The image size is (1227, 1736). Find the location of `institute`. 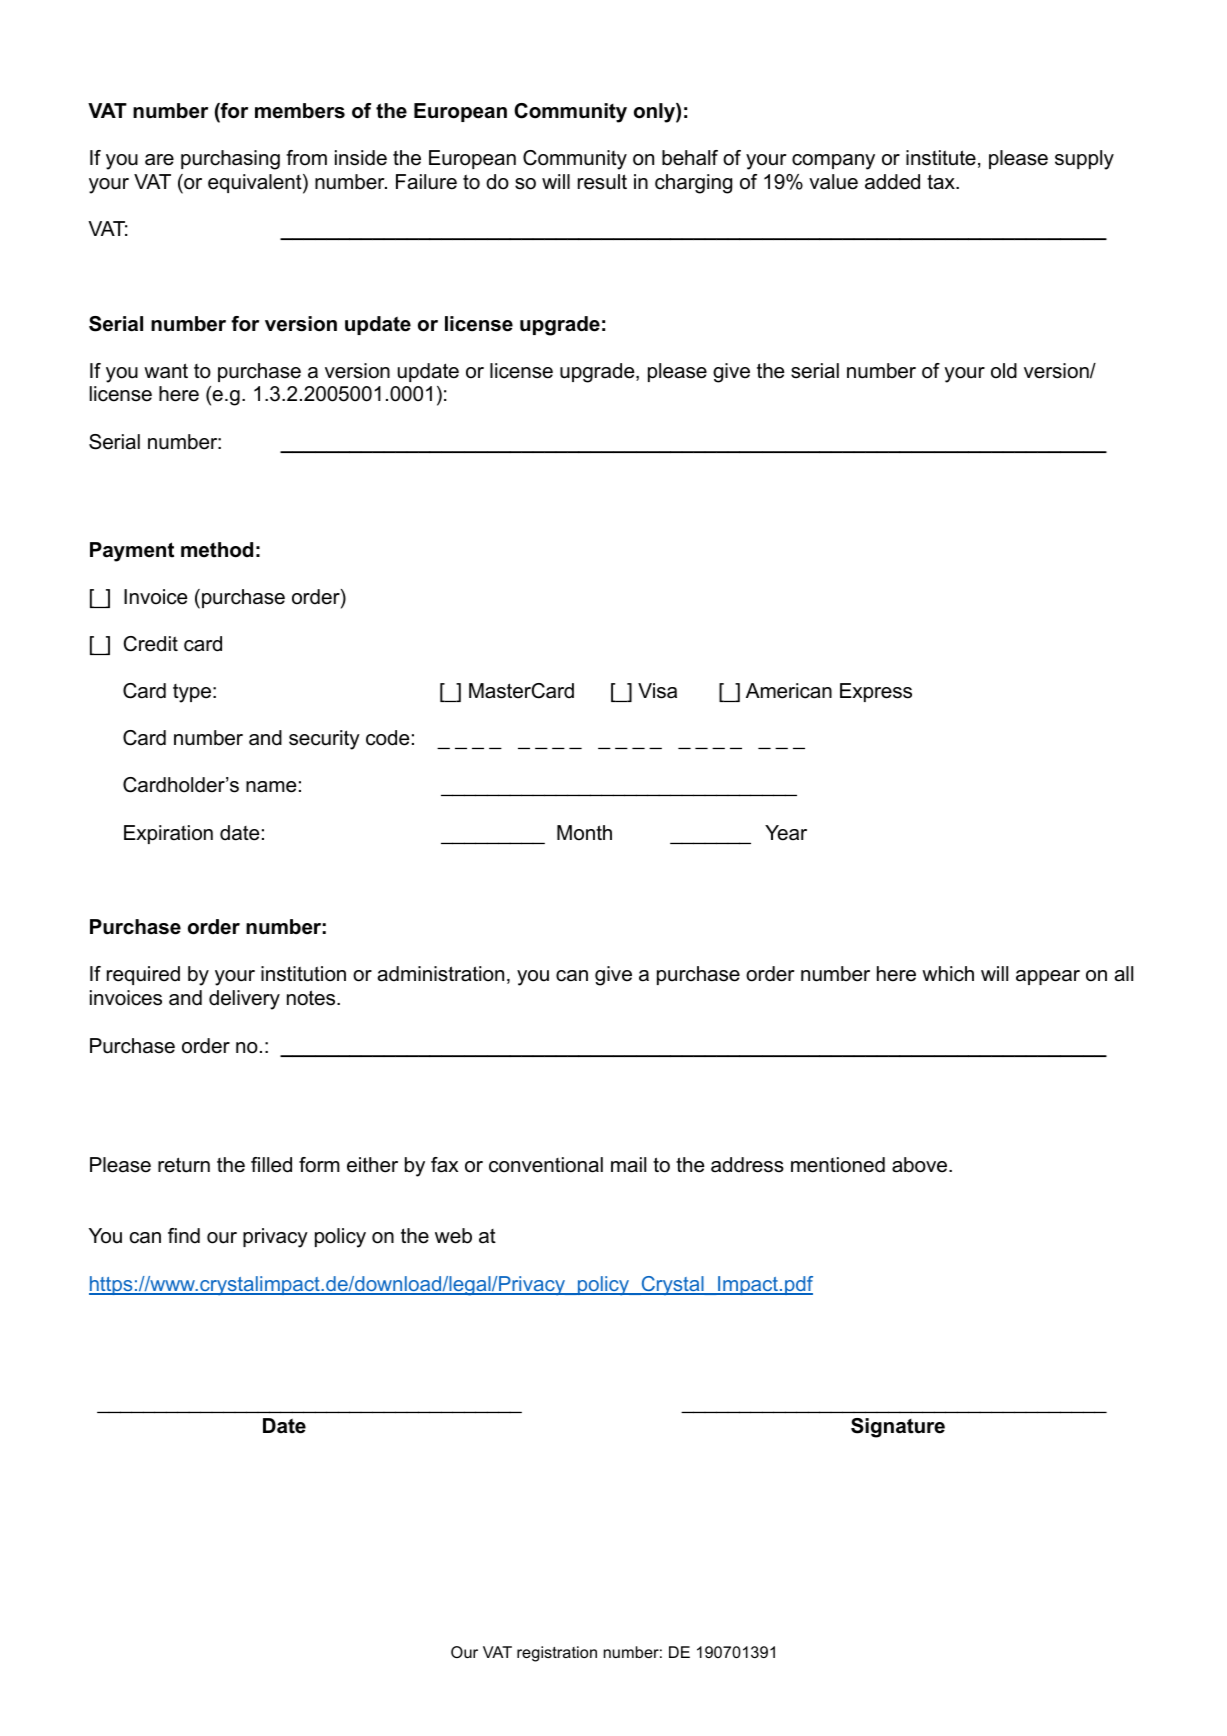

institute is located at coordinates (941, 158).
